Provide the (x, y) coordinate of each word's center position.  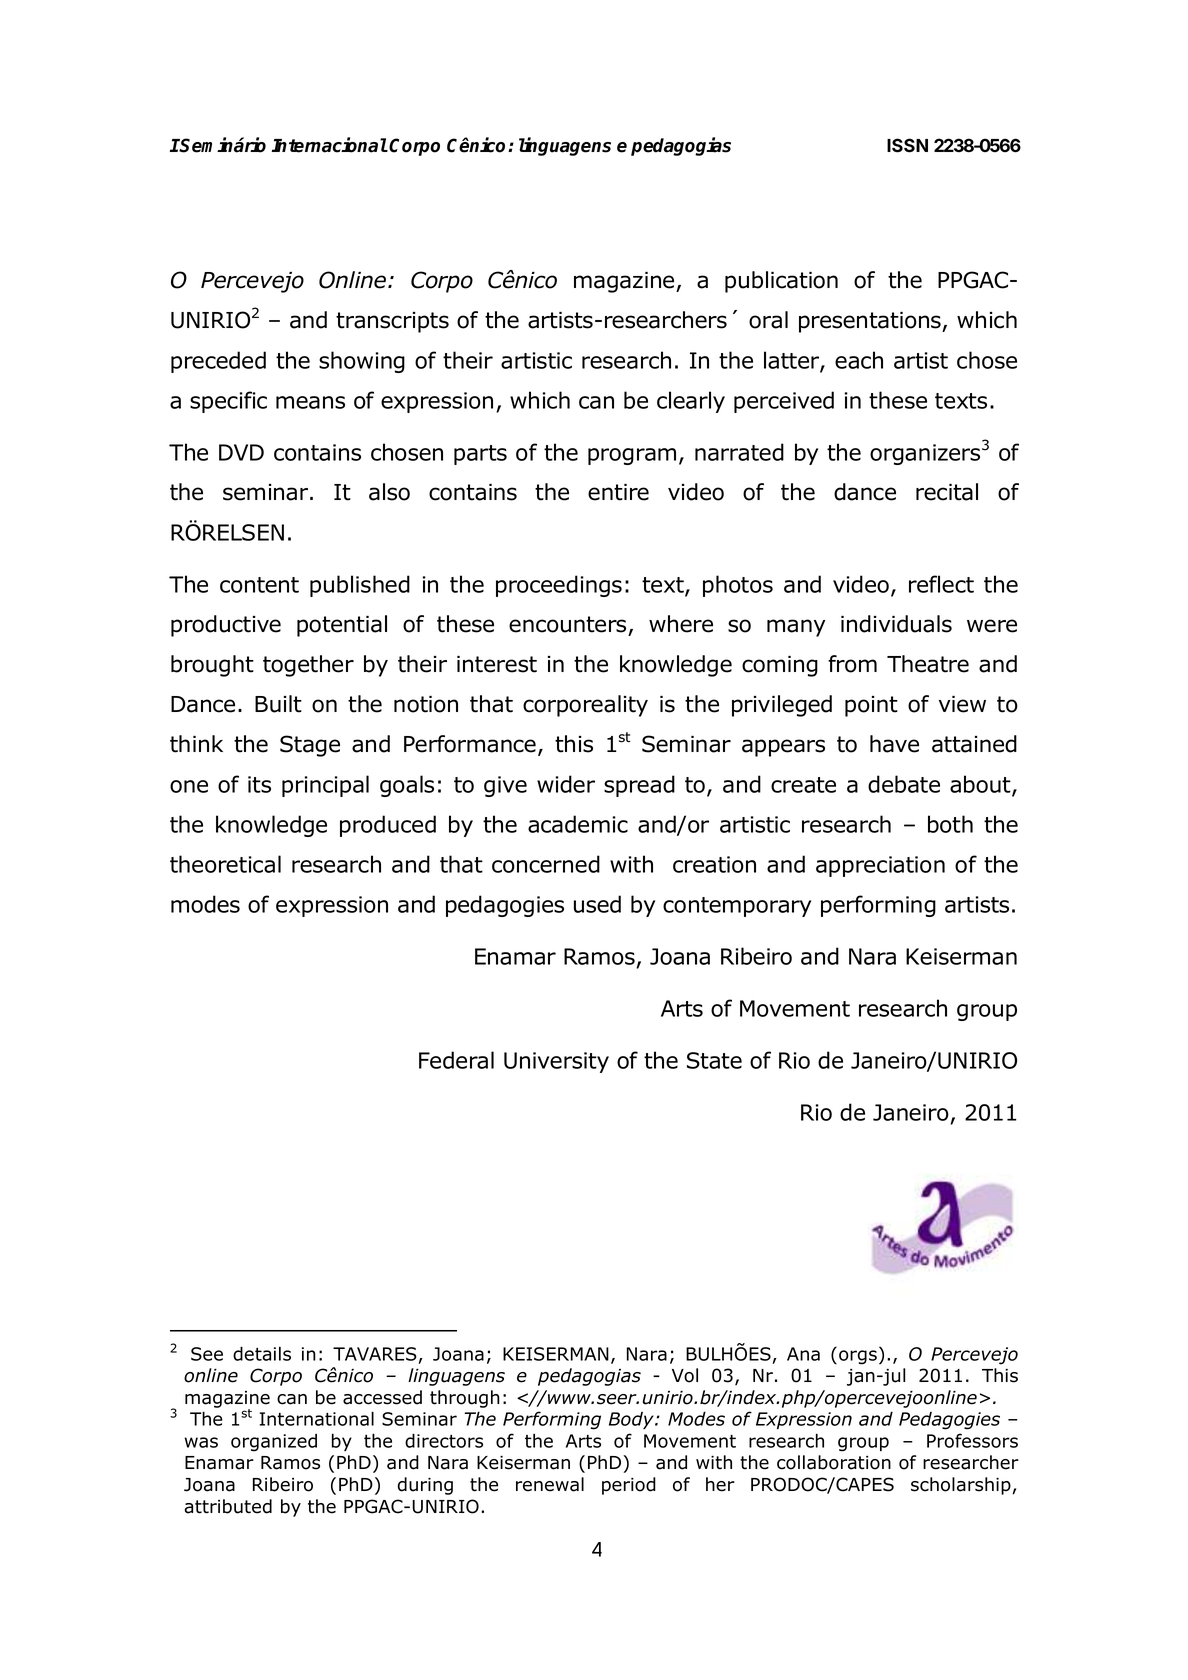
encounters (567, 624)
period (629, 1486)
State (714, 1060)
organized (274, 1443)
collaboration (834, 1462)
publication (781, 282)
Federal (456, 1060)
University (556, 1062)
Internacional (330, 145)
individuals (896, 624)
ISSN (907, 145)
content (259, 585)
